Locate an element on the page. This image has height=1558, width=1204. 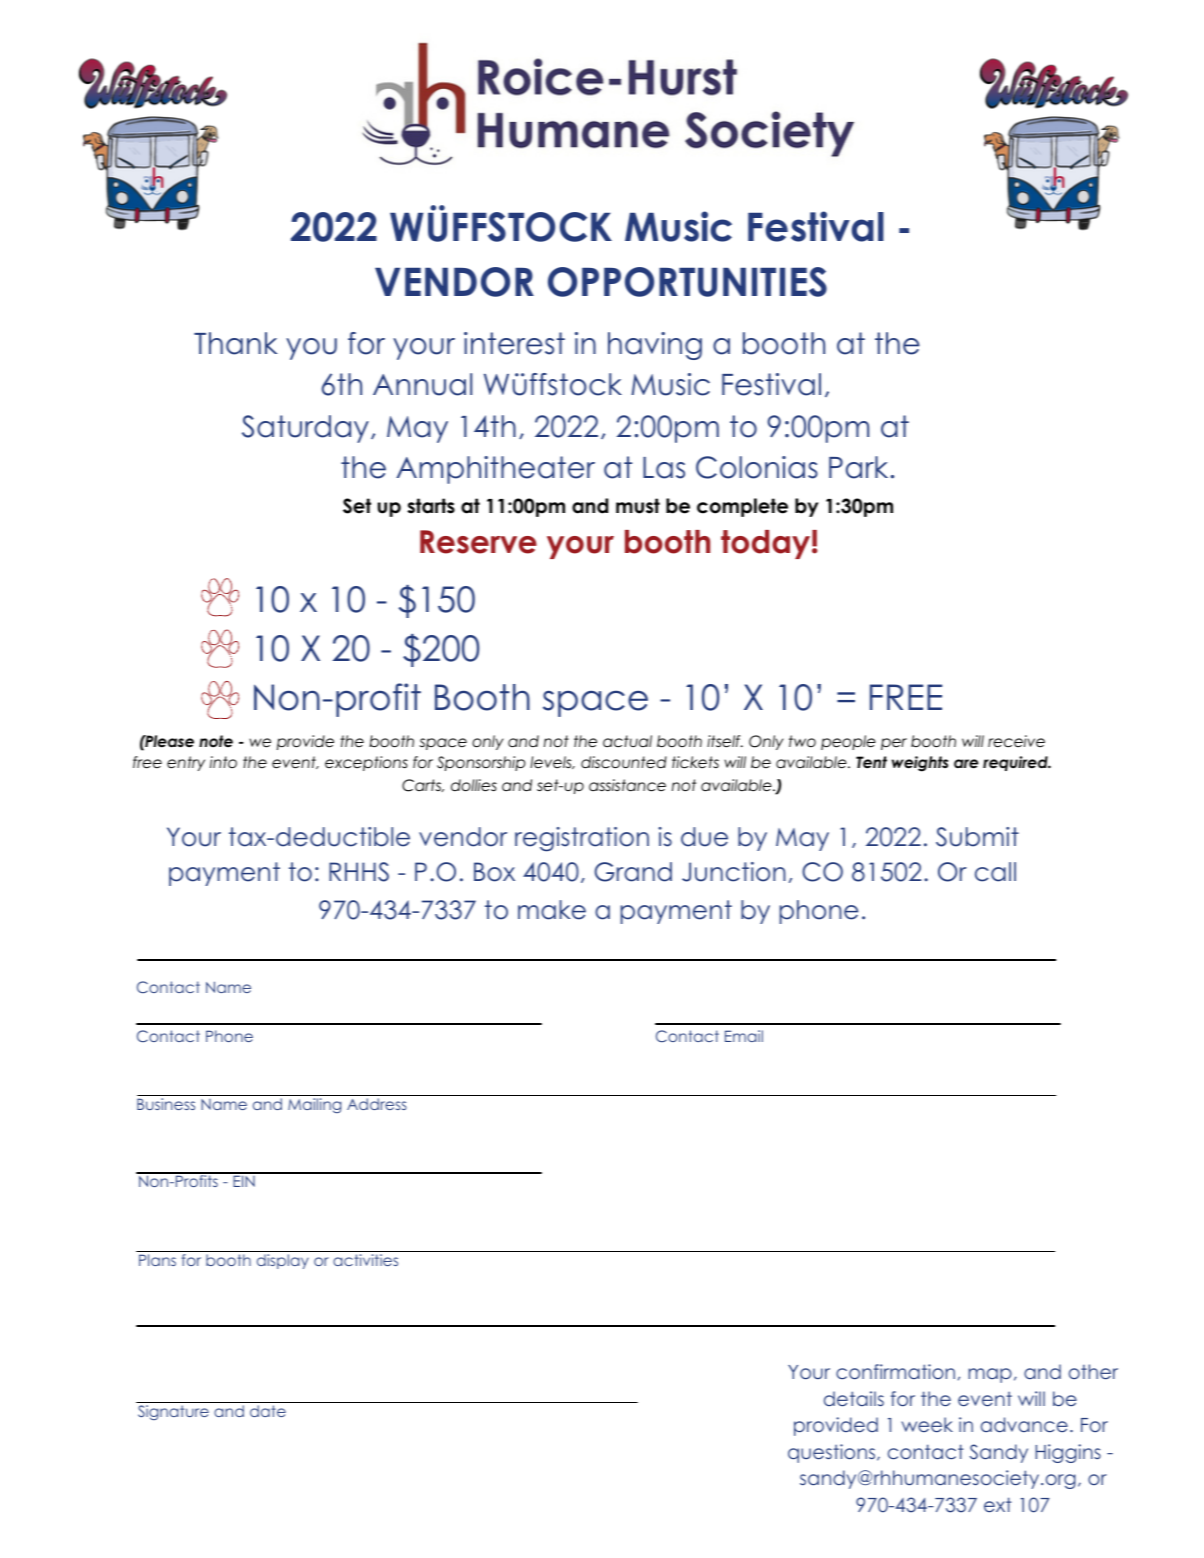
receive is located at coordinates (1016, 741).
